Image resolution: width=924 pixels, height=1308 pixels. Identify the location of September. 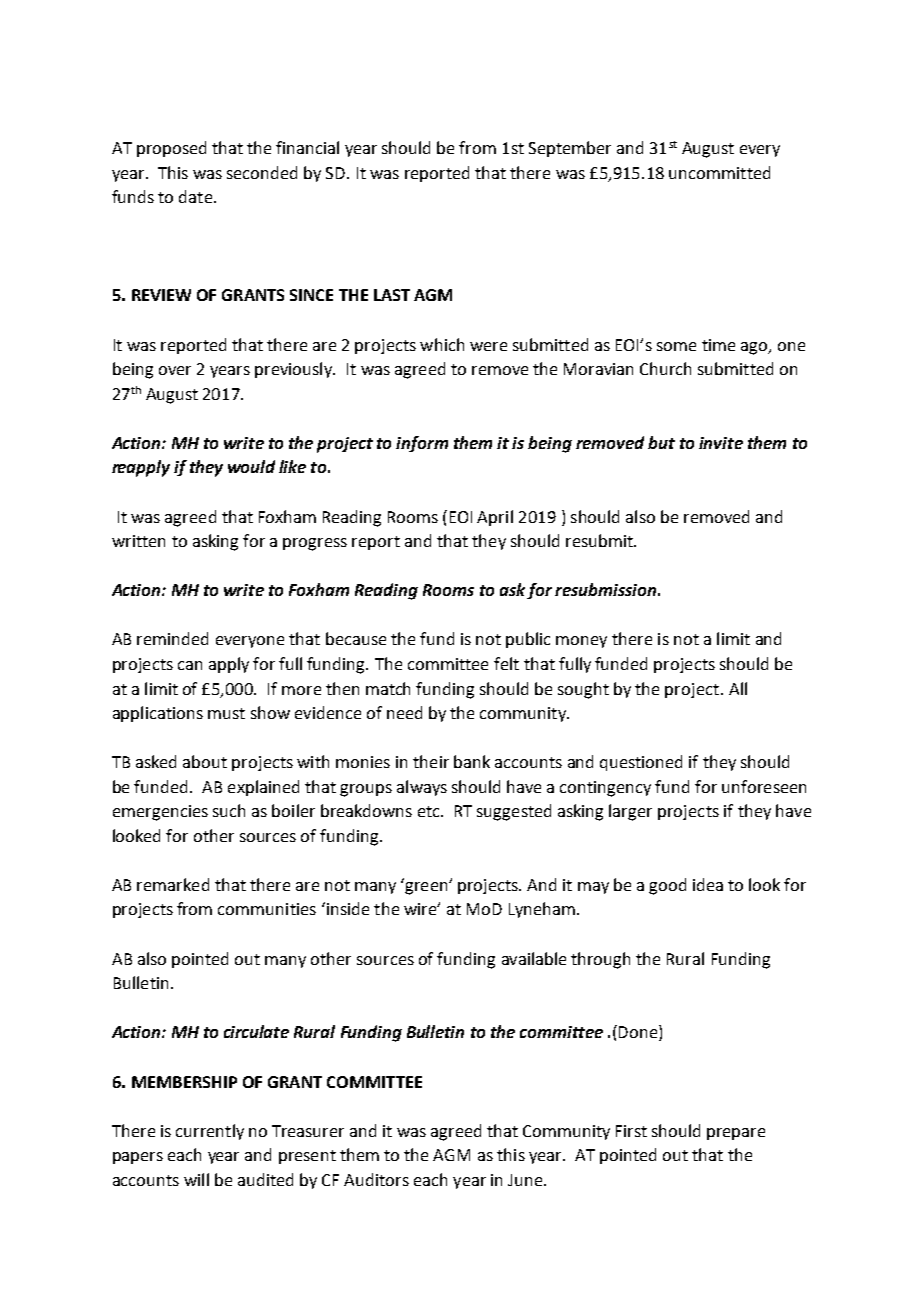
(570, 149).
